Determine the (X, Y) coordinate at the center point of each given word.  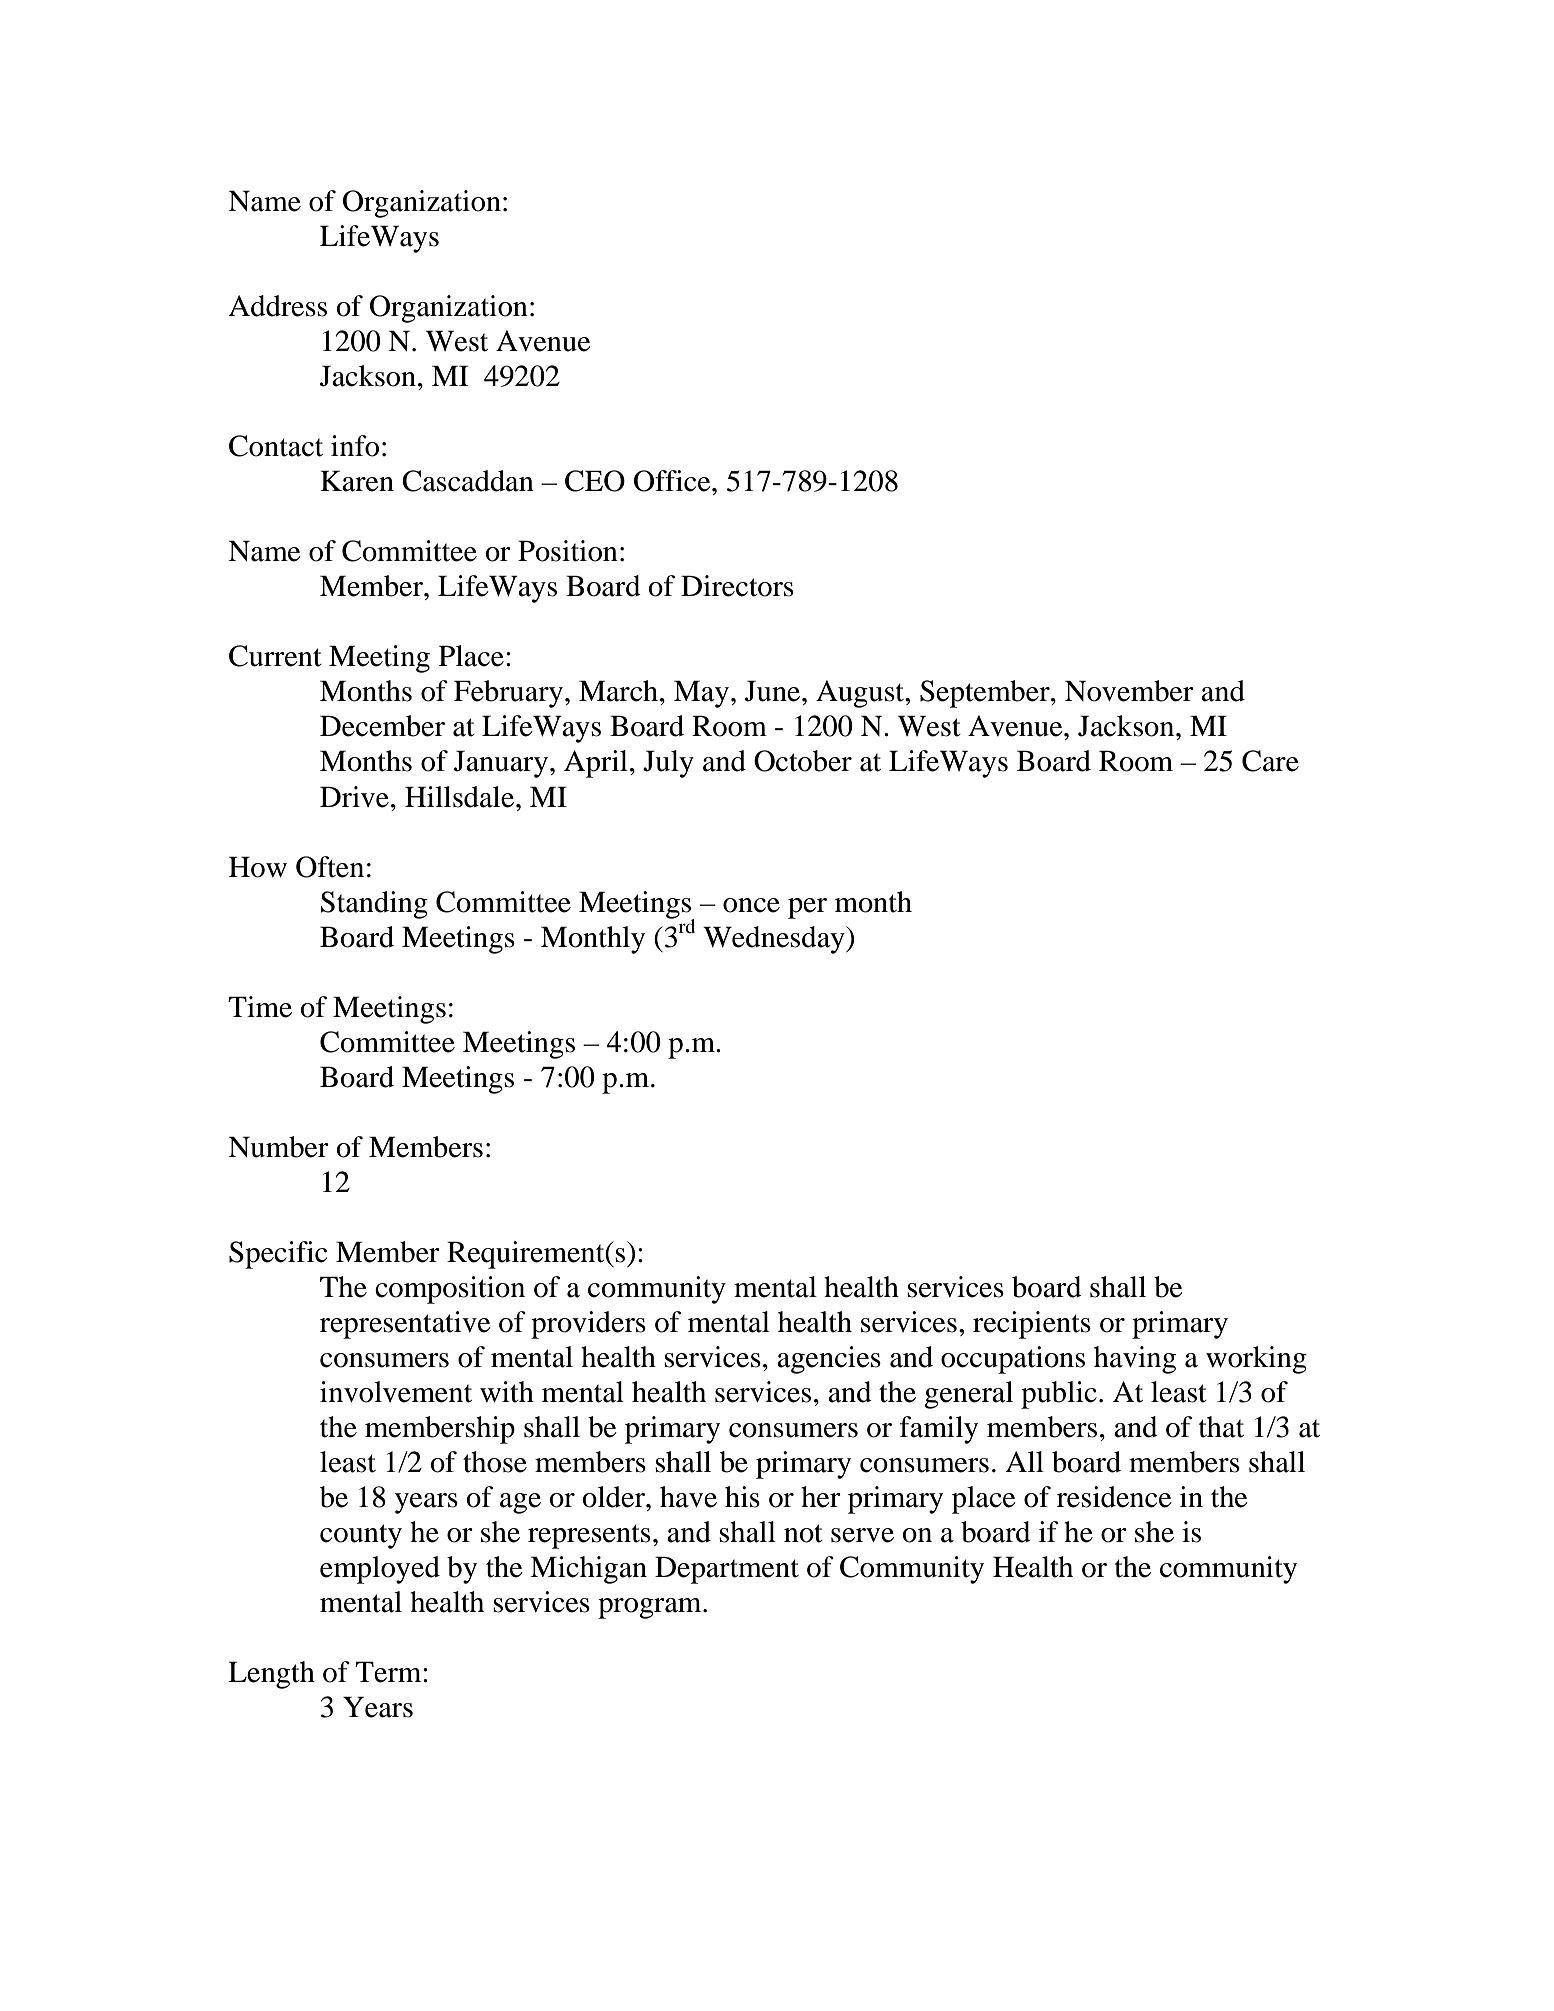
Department (727, 1570)
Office (673, 481)
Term (389, 1672)
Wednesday (775, 940)
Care (1270, 761)
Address (277, 306)
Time (260, 1007)
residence (1114, 1497)
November (1129, 691)
